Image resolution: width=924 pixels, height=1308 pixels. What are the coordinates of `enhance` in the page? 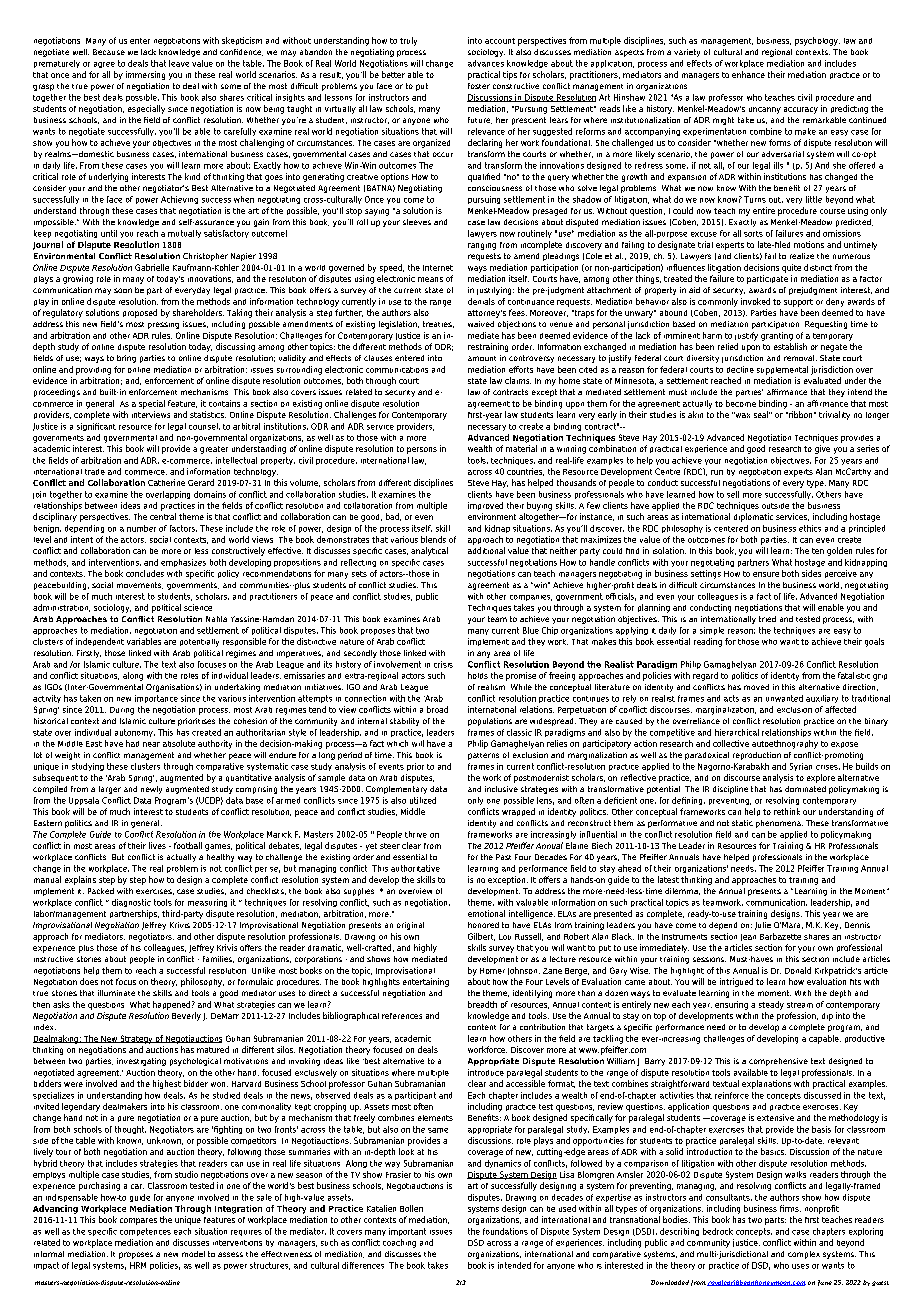 It's located at (748, 74).
